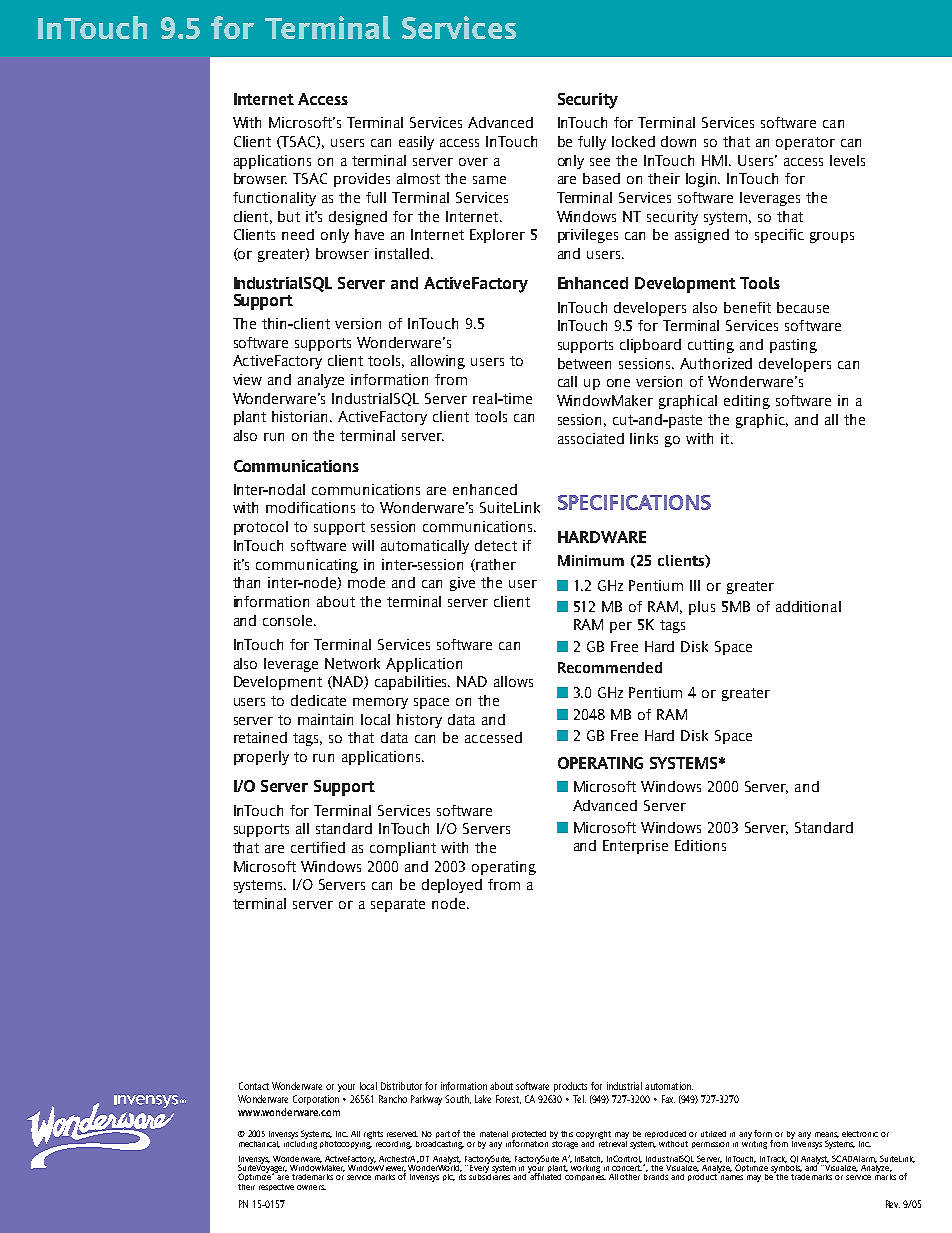 The height and width of the screenshot is (1233, 952). What do you see at coordinates (601, 178) in the screenshot?
I see `based` at bounding box center [601, 178].
